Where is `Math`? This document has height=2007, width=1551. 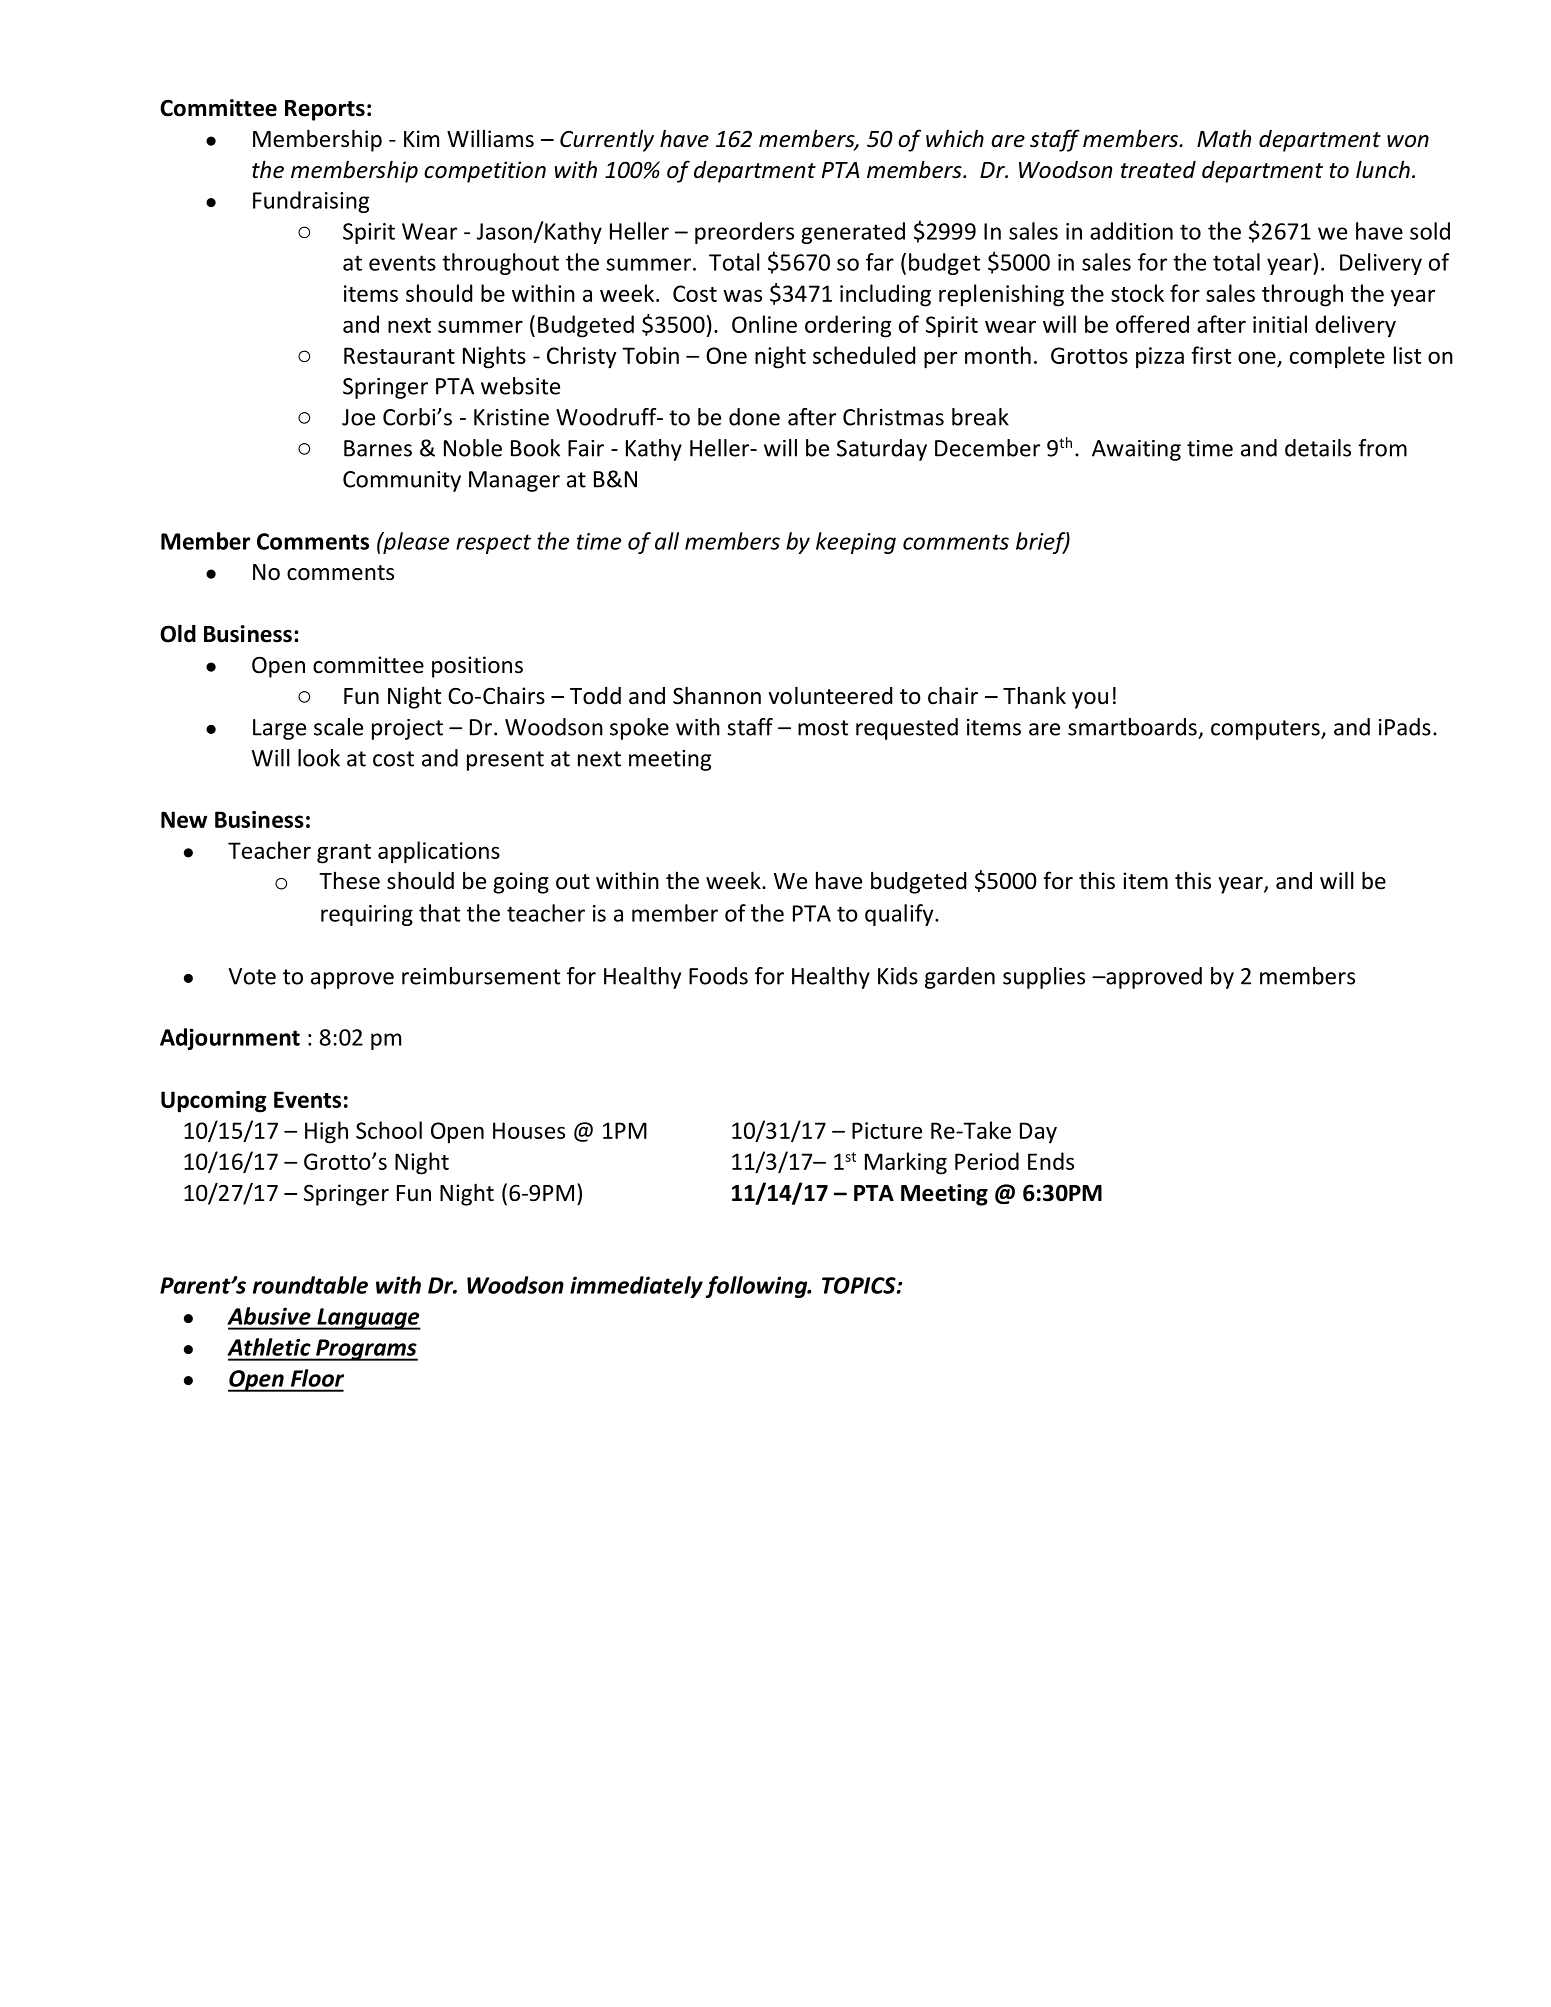 Math is located at coordinates (1224, 138).
